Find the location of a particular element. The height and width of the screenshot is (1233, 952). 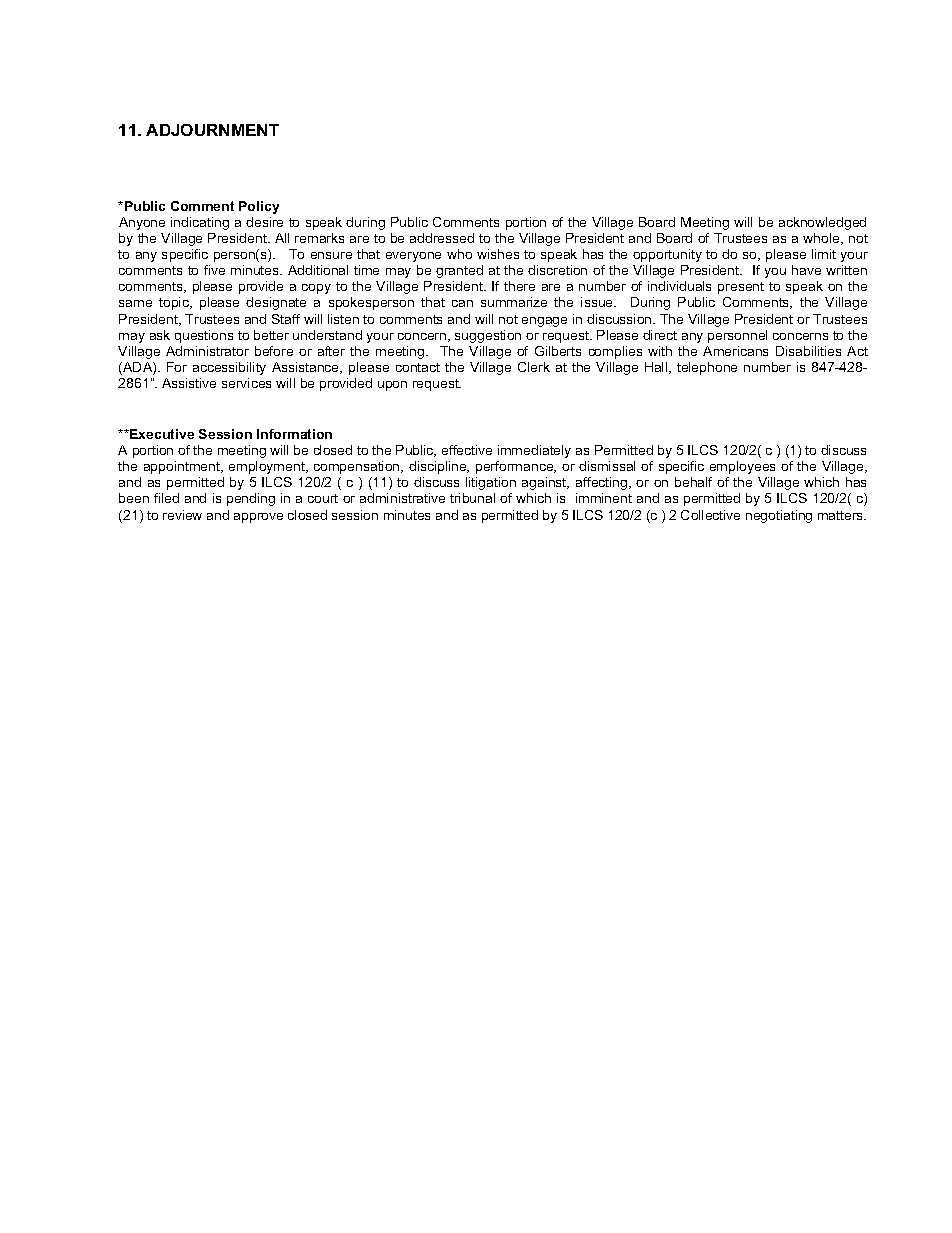

pending is located at coordinates (251, 499).
